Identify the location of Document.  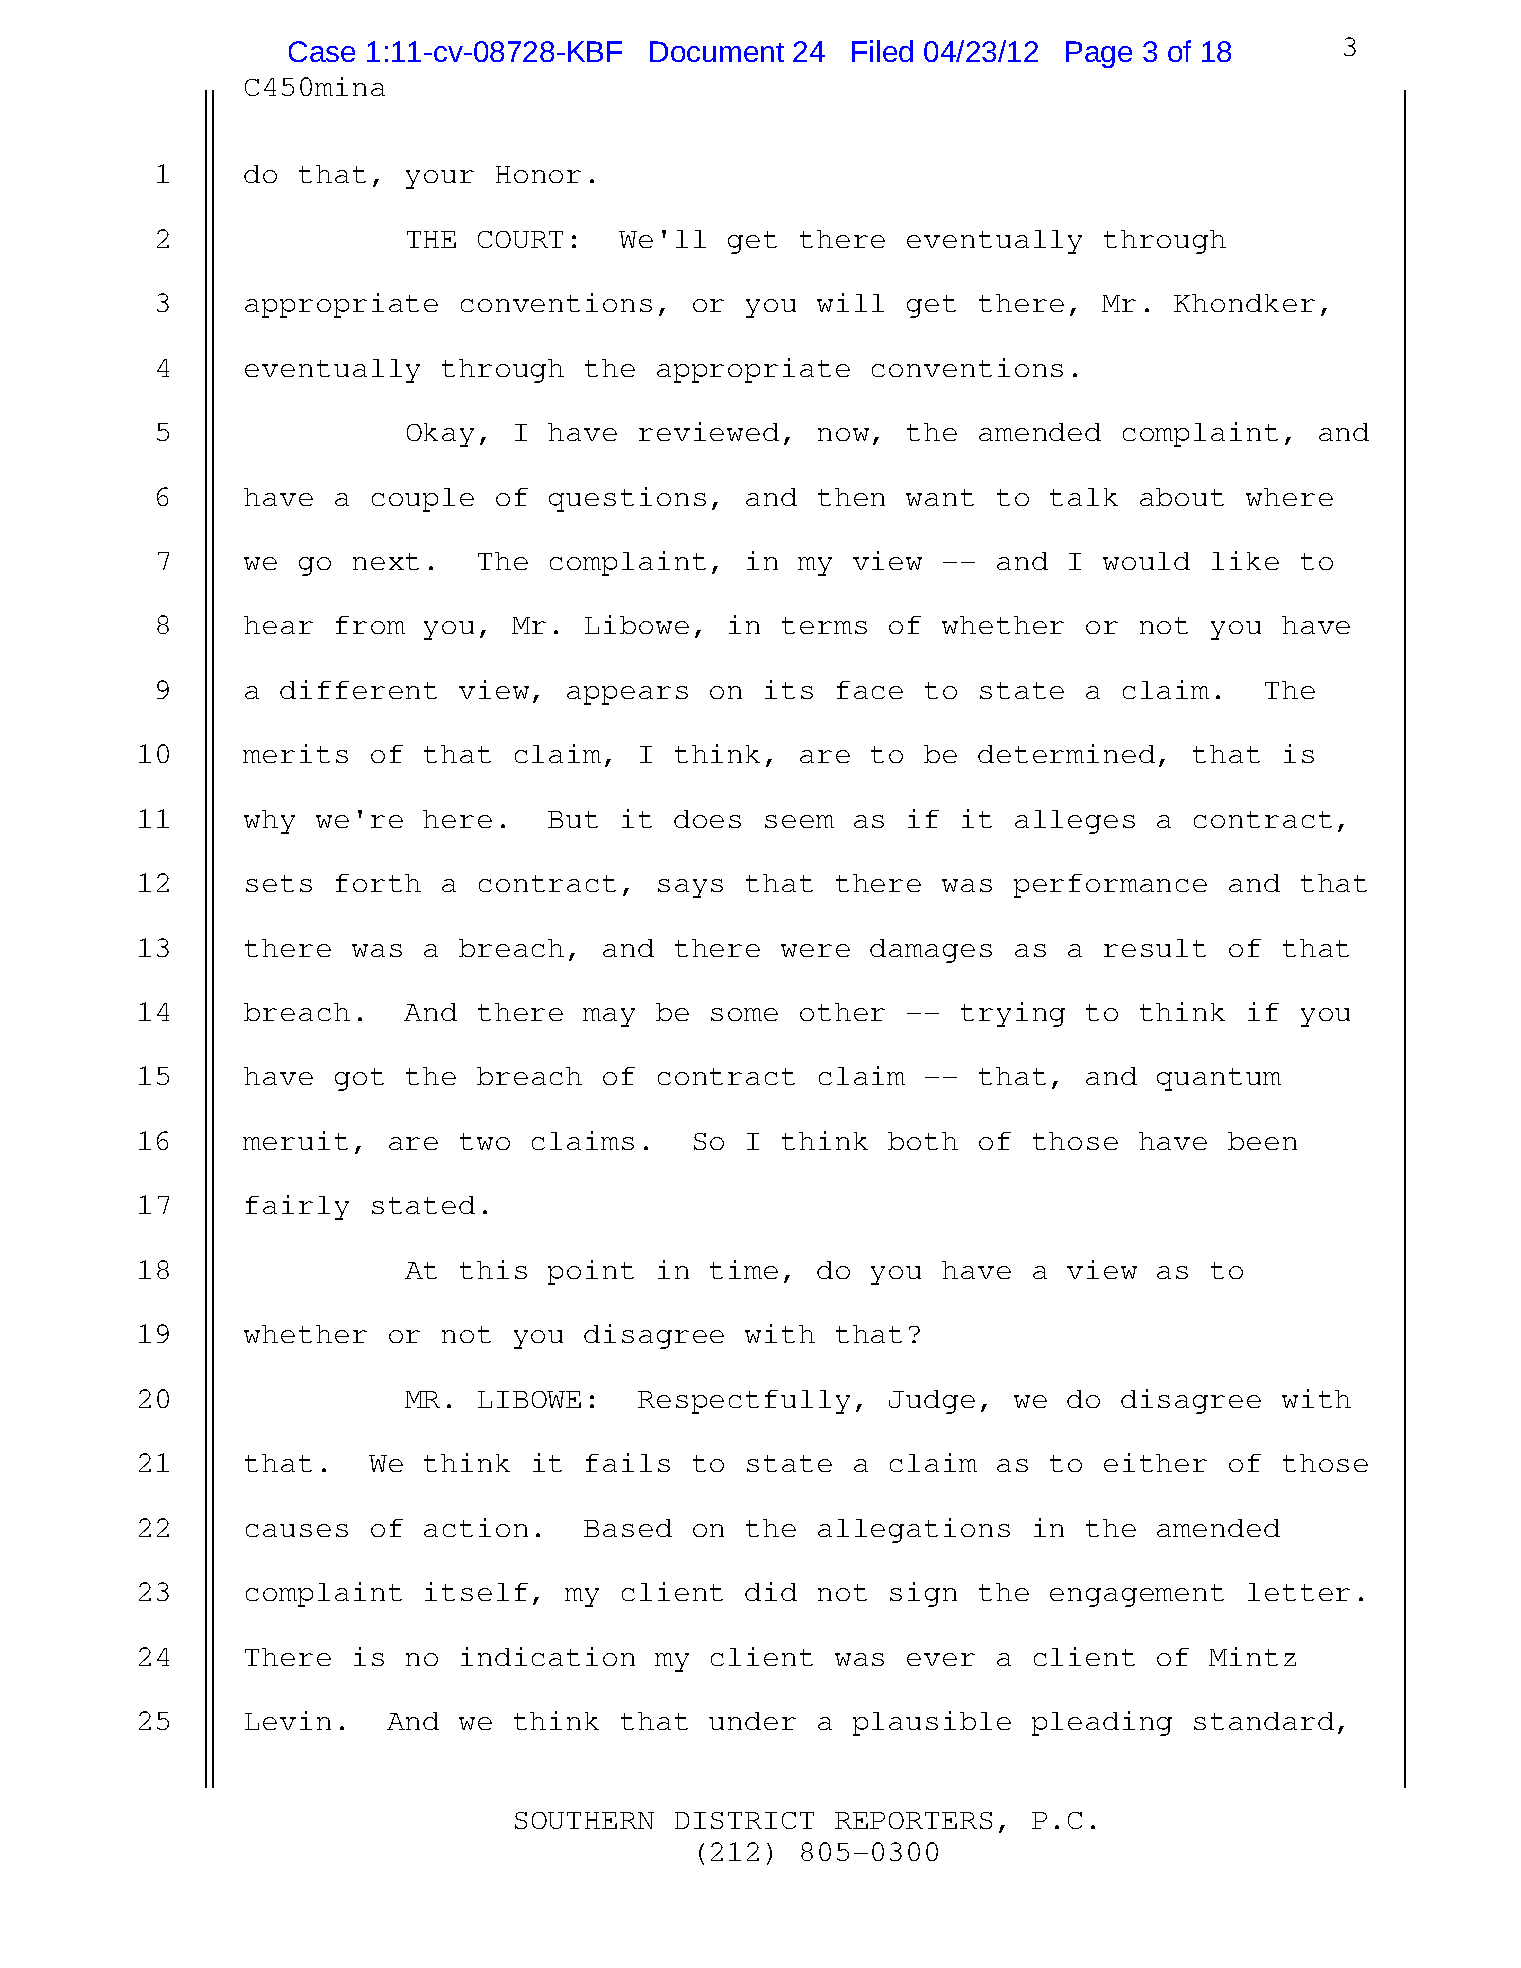
(717, 51).
